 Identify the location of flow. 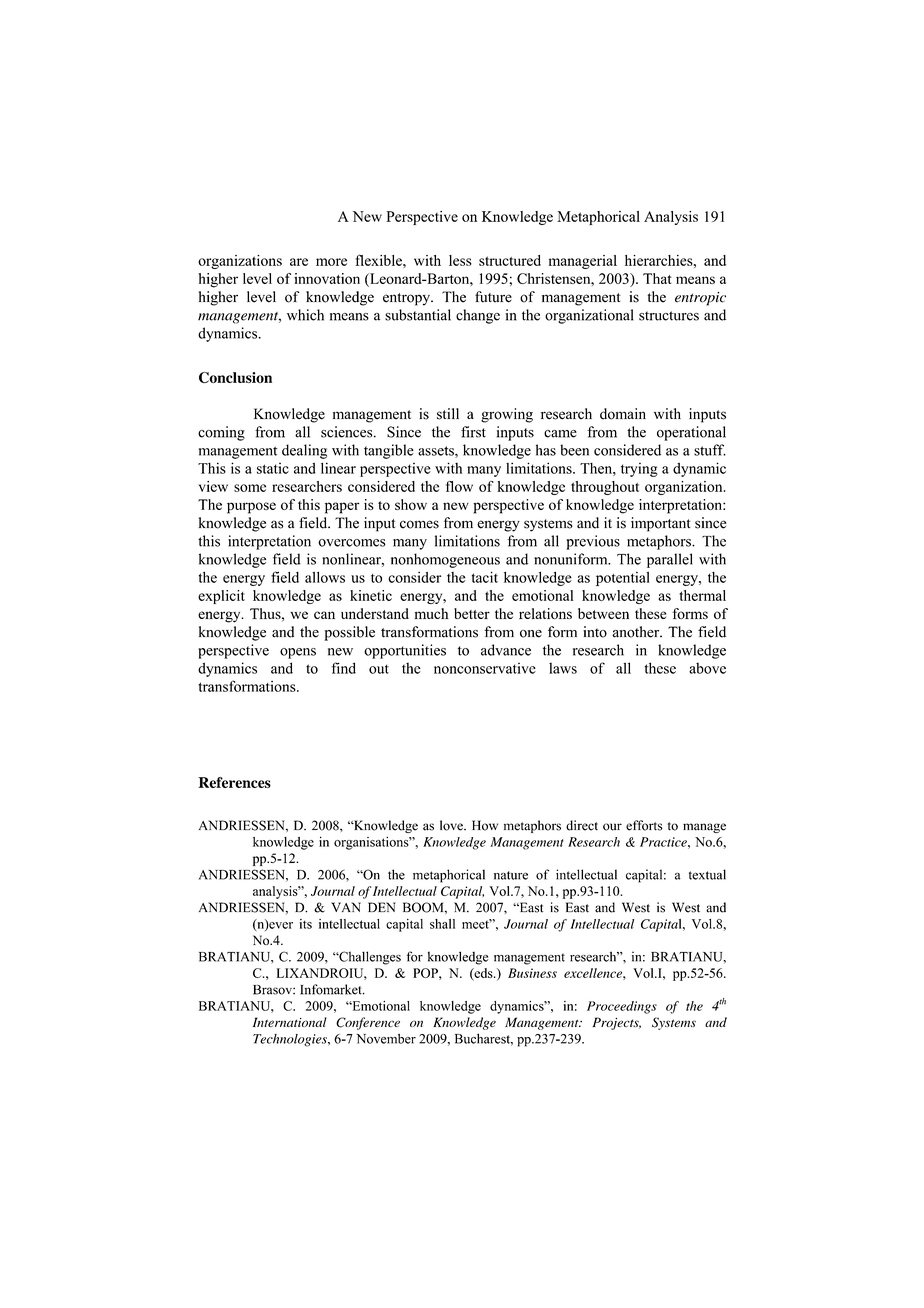
(459, 486).
